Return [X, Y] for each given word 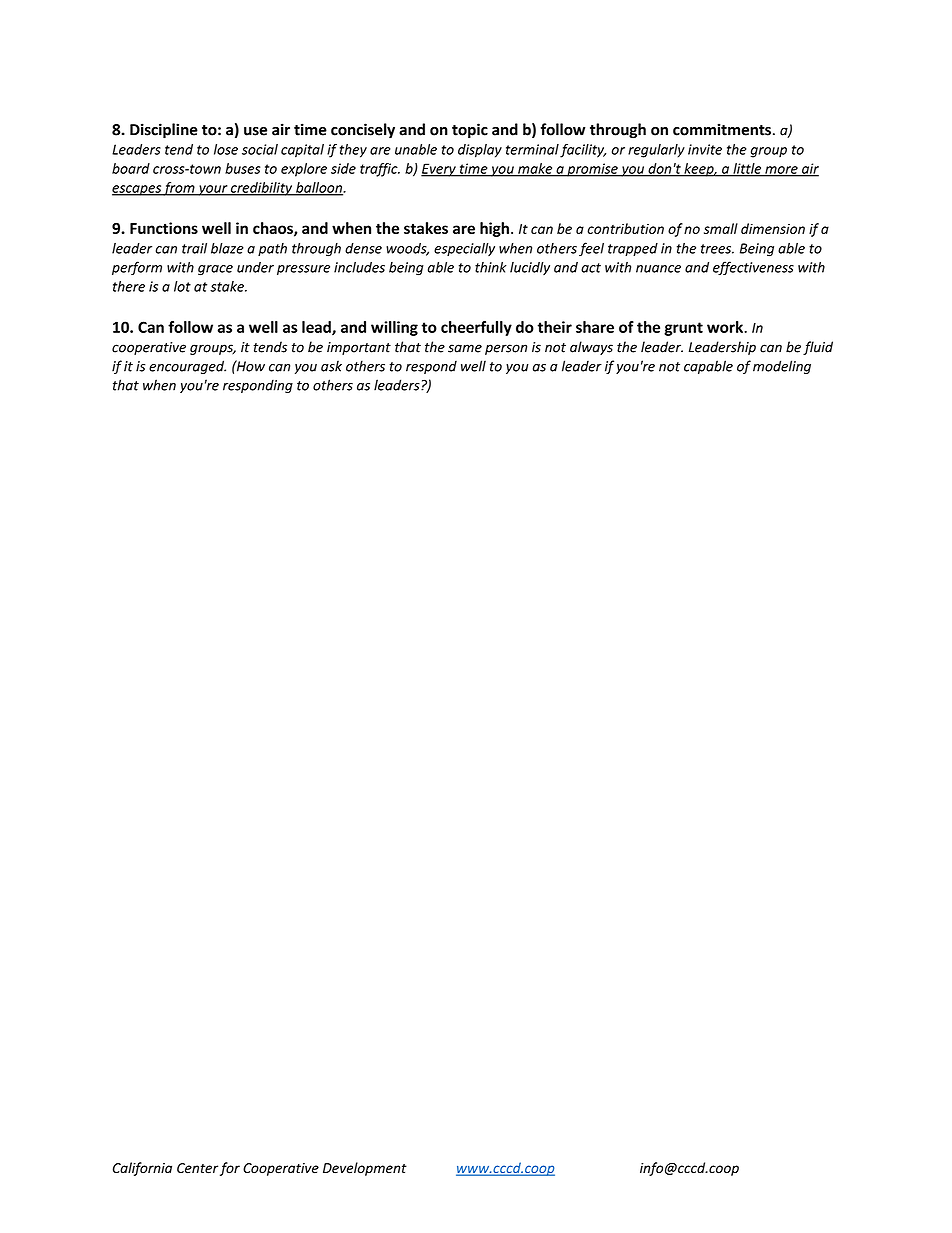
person [506, 349]
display [480, 151]
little [747, 169]
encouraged [187, 367]
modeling [782, 367]
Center [197, 1168]
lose [226, 149]
